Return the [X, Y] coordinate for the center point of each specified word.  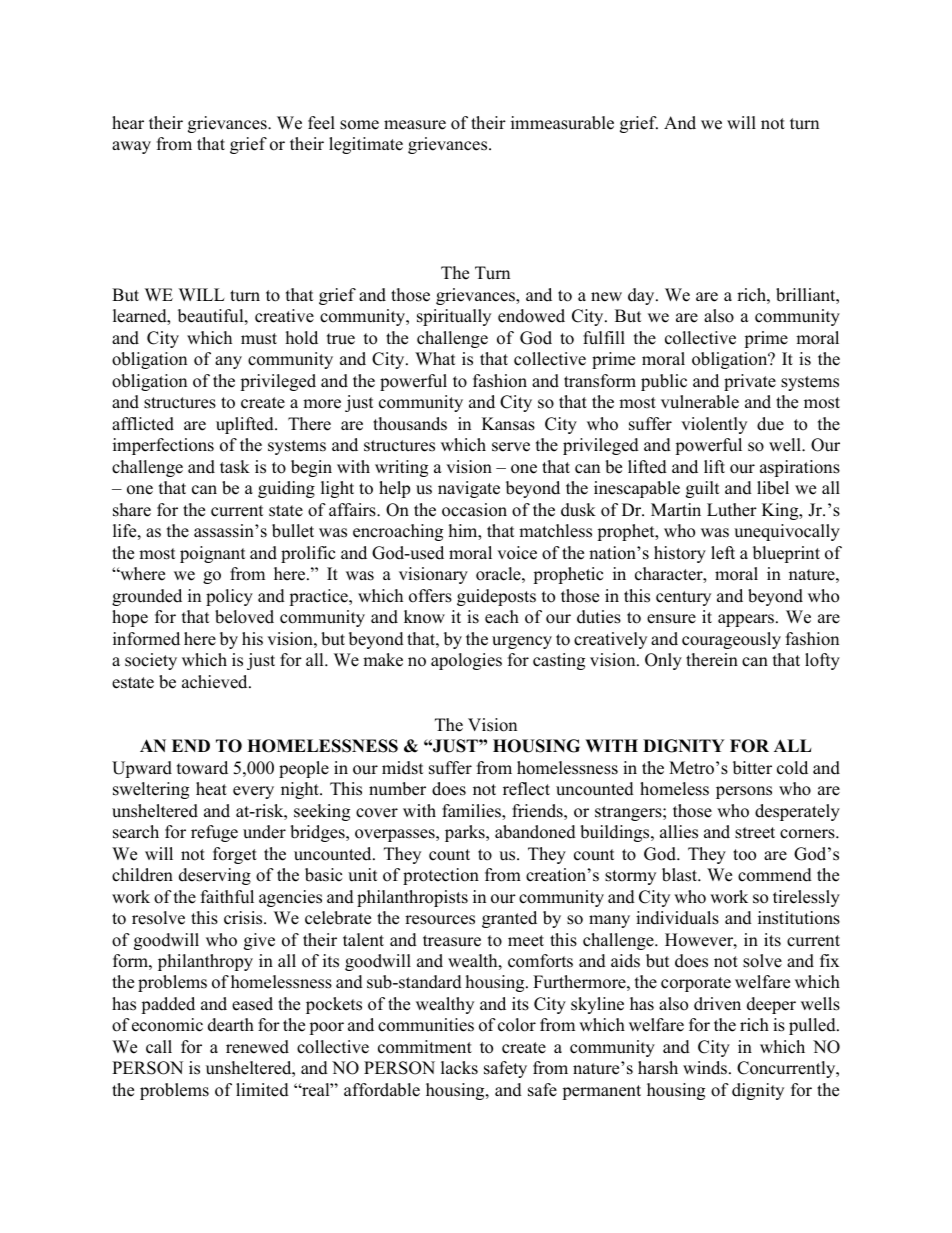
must [259, 339]
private [750, 382]
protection [441, 876]
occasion [474, 510]
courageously [731, 640]
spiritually [454, 317]
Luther [732, 510]
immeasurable [562, 123]
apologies [466, 661]
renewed [257, 1047]
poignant [213, 554]
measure [415, 125]
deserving [215, 876]
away [131, 147]
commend [775, 875]
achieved [216, 682]
